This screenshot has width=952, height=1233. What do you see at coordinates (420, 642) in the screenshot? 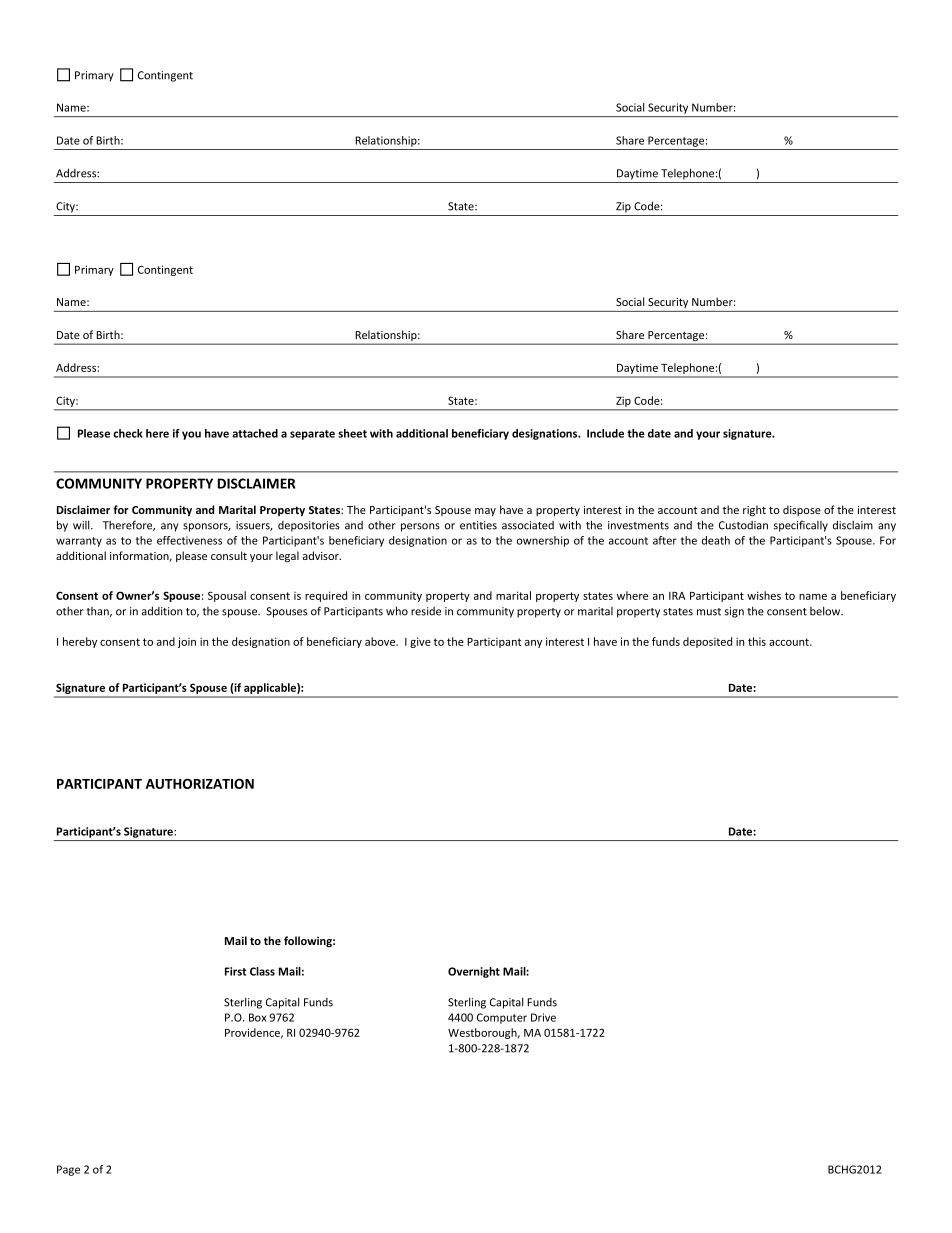
I see `give` at bounding box center [420, 642].
